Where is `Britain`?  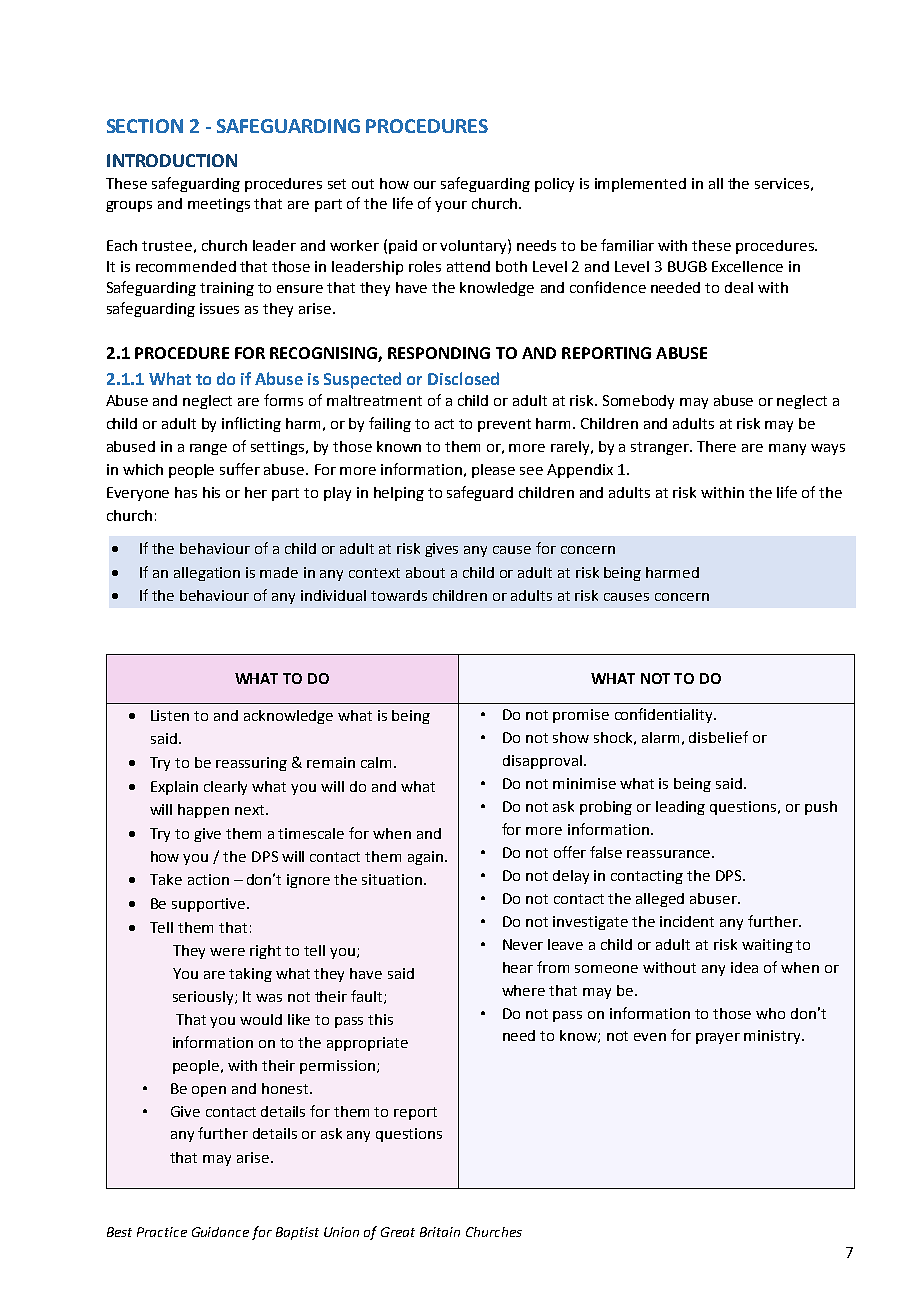 Britain is located at coordinates (440, 1232).
